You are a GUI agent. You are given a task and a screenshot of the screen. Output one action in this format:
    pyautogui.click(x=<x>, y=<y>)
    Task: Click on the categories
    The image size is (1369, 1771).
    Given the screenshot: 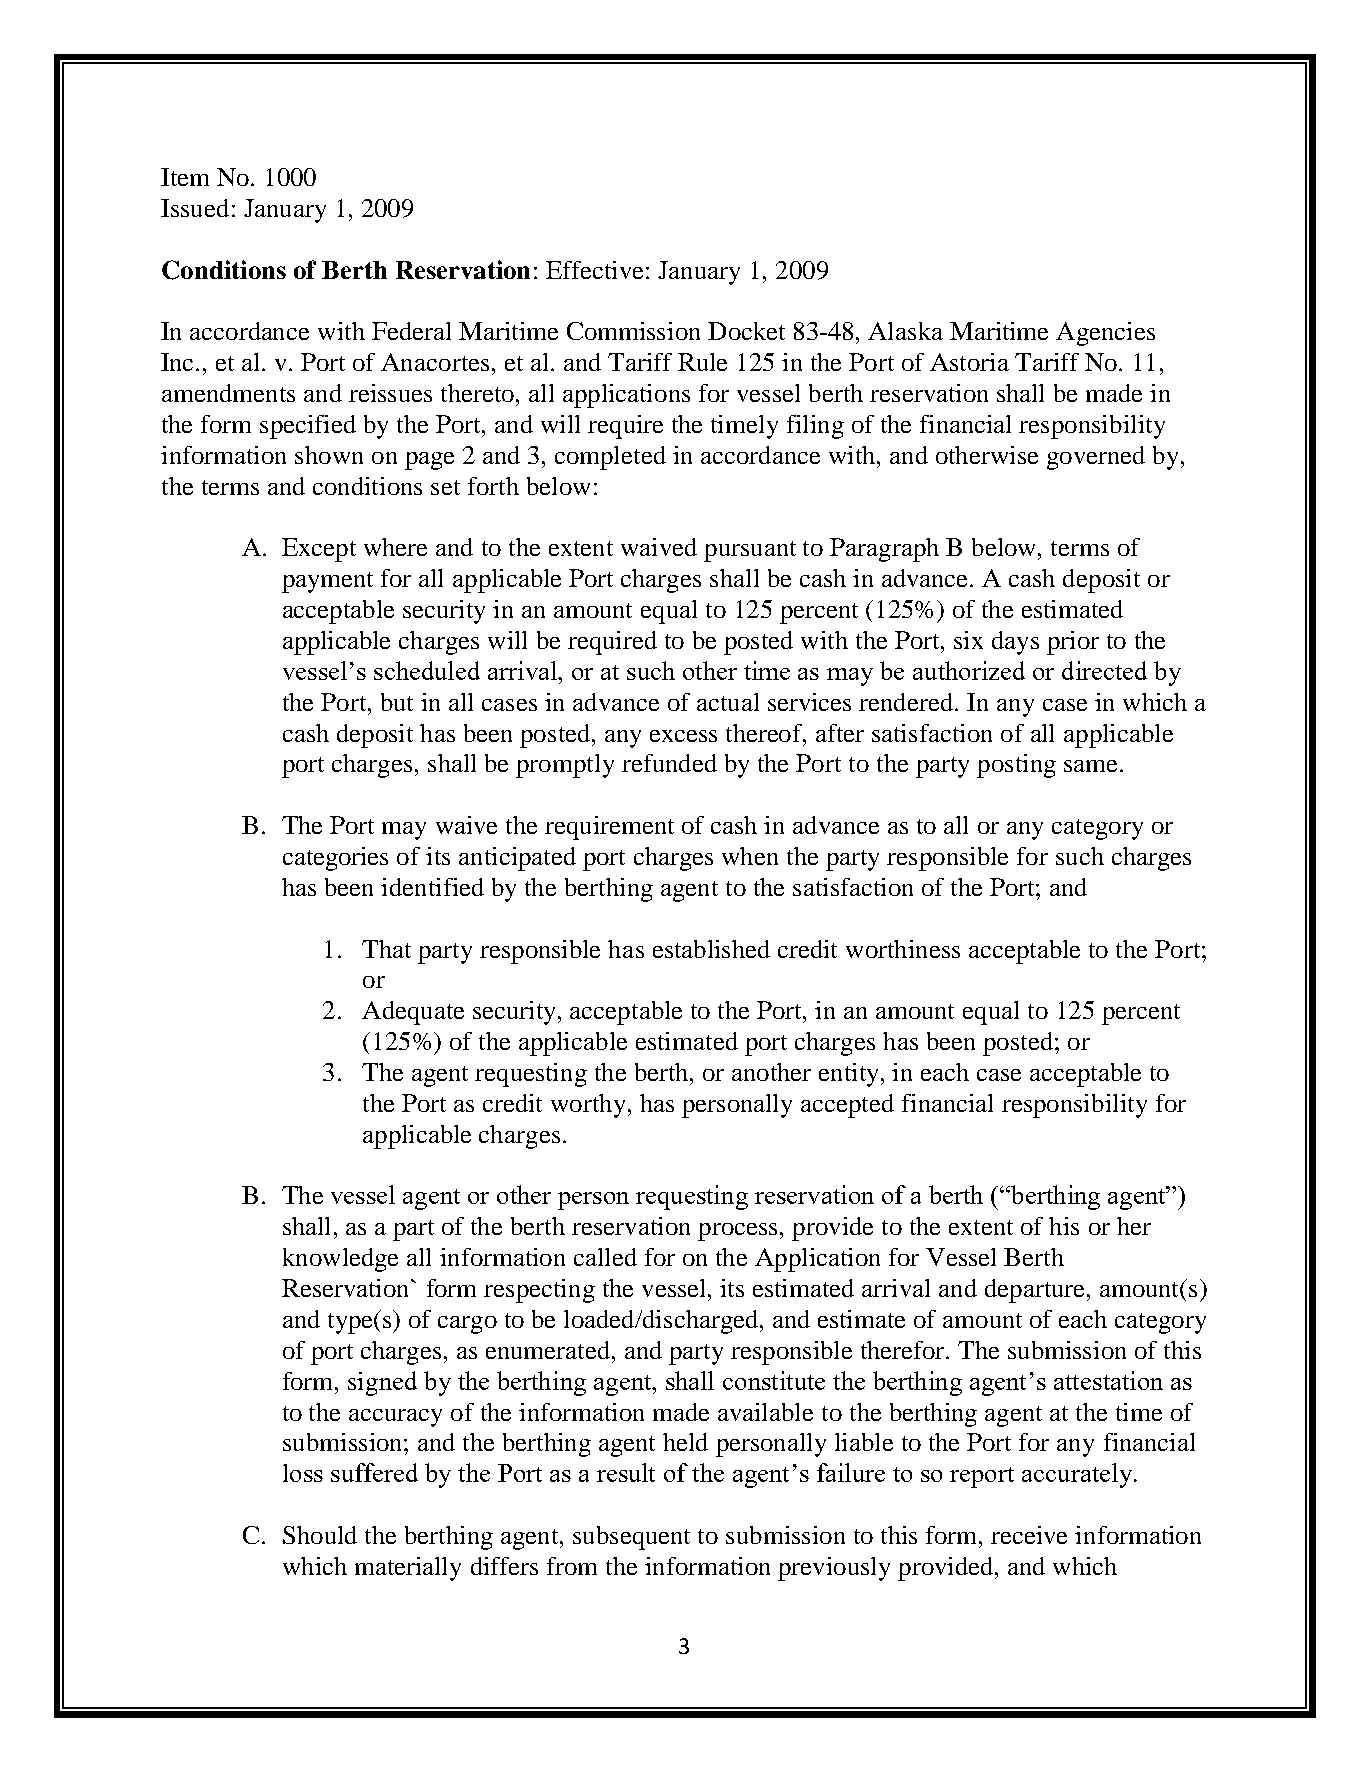 What is the action you would take?
    pyautogui.click(x=335, y=859)
